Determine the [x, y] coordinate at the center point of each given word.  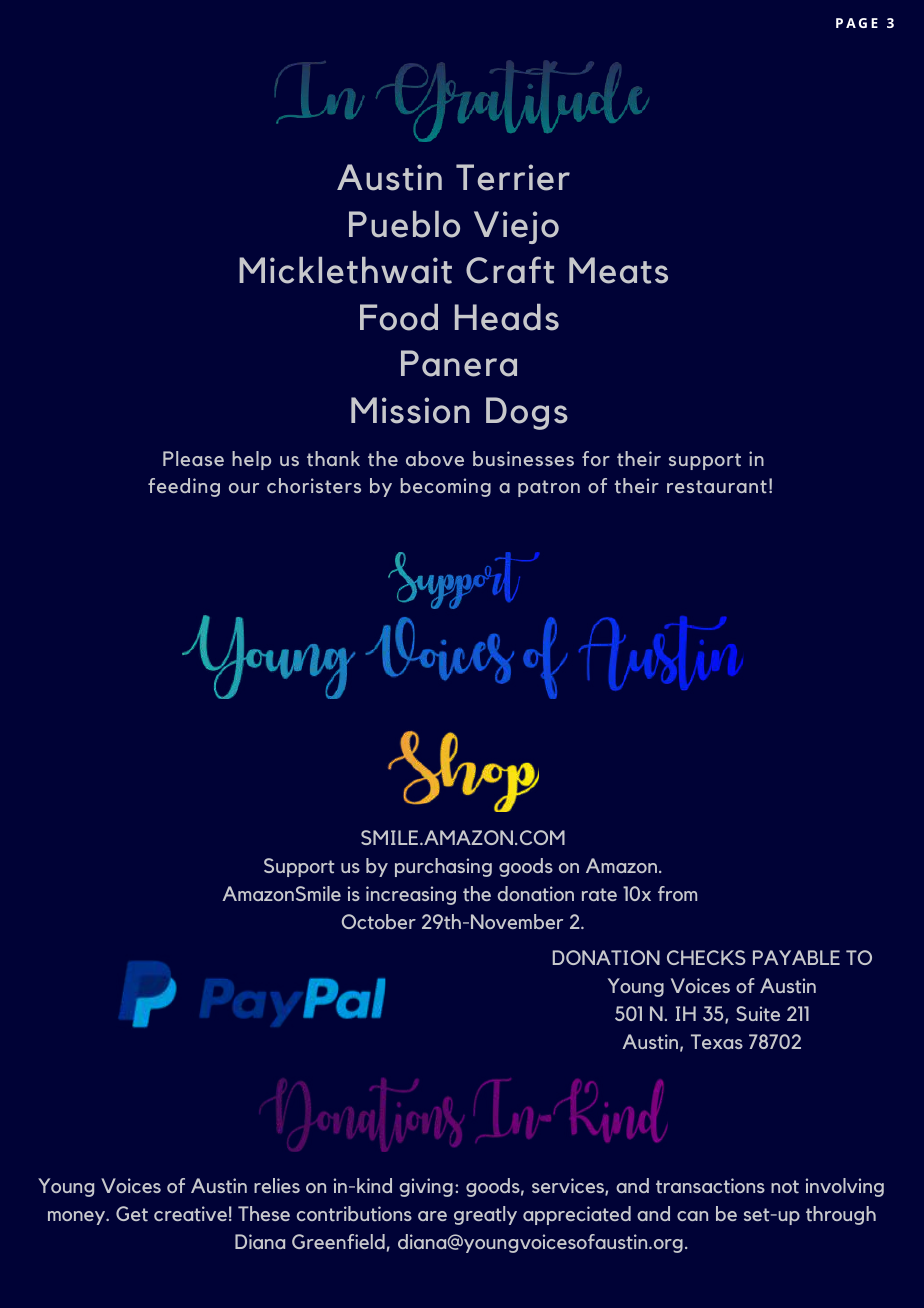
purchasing [443, 867]
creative [190, 1214]
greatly [485, 1215]
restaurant [717, 487]
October [379, 922]
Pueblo [404, 224]
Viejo [516, 227]
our [244, 488]
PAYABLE [796, 957]
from [677, 893]
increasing [411, 895]
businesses [523, 458]
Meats [618, 270]
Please [193, 458]
